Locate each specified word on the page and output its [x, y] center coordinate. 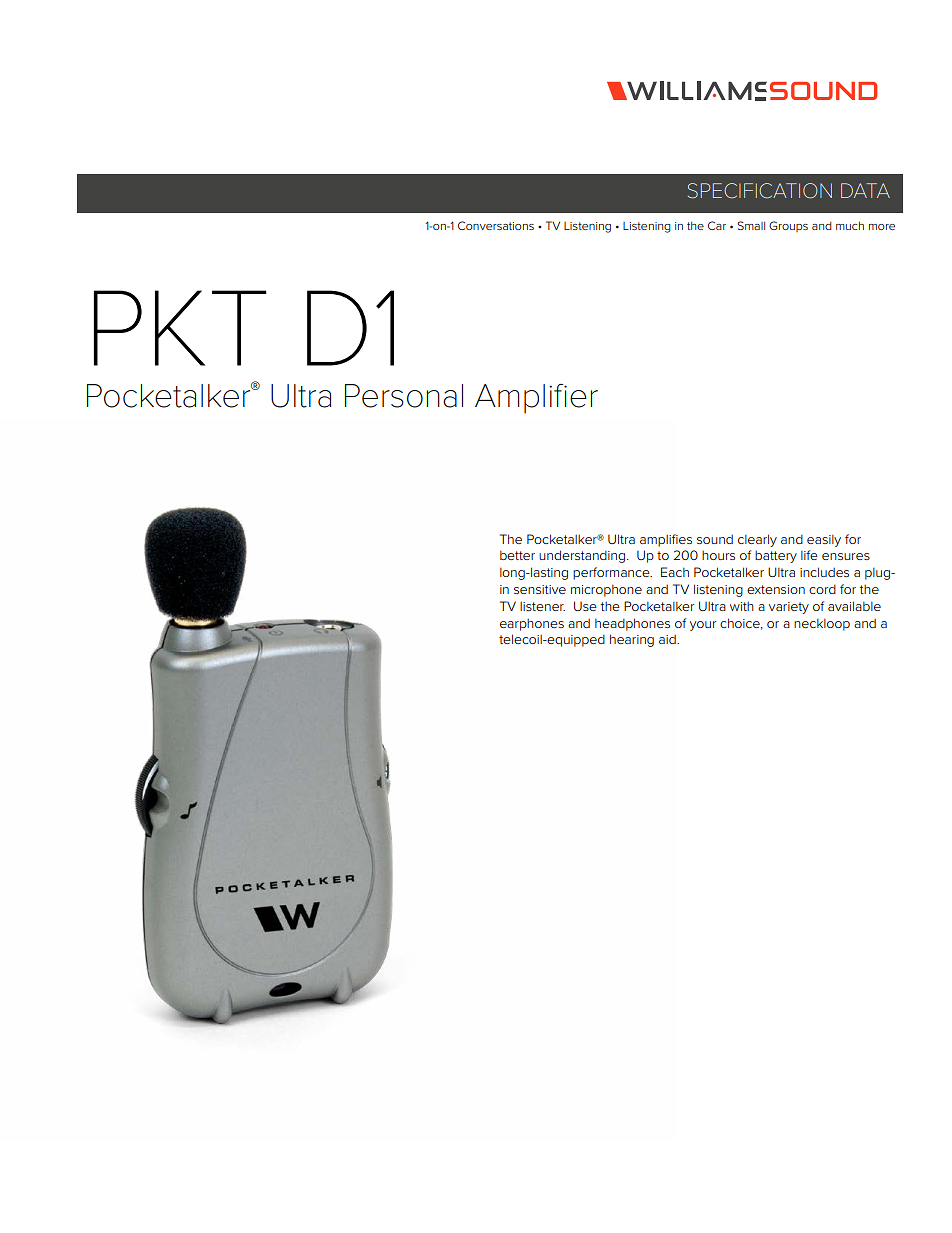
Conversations [496, 225]
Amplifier [536, 399]
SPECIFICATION [760, 191]
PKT [180, 328]
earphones [532, 625]
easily [824, 541]
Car [717, 225]
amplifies [666, 540]
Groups [788, 226]
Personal [404, 396]
